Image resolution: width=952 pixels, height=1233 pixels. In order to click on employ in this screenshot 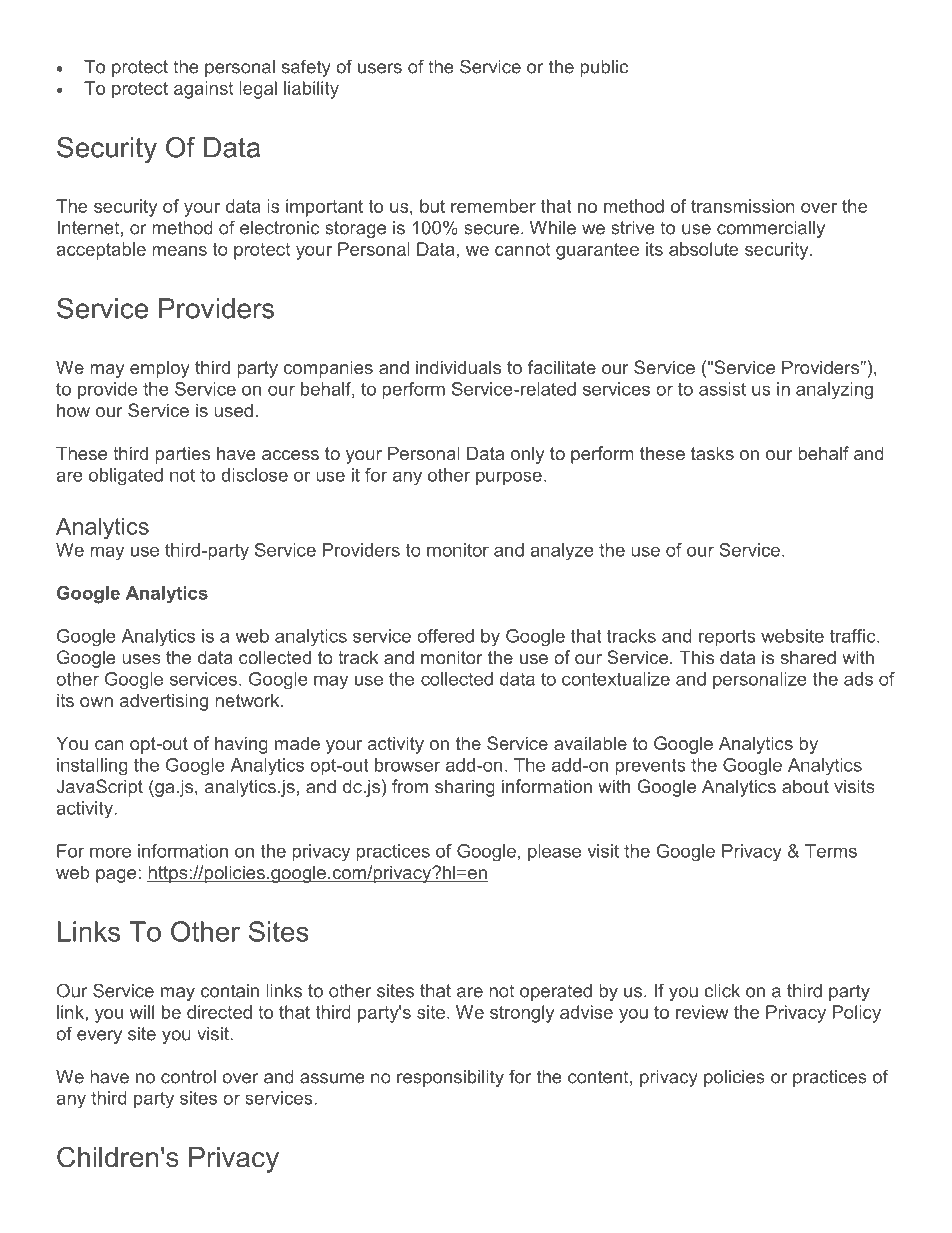, I will do `click(160, 369)`.
